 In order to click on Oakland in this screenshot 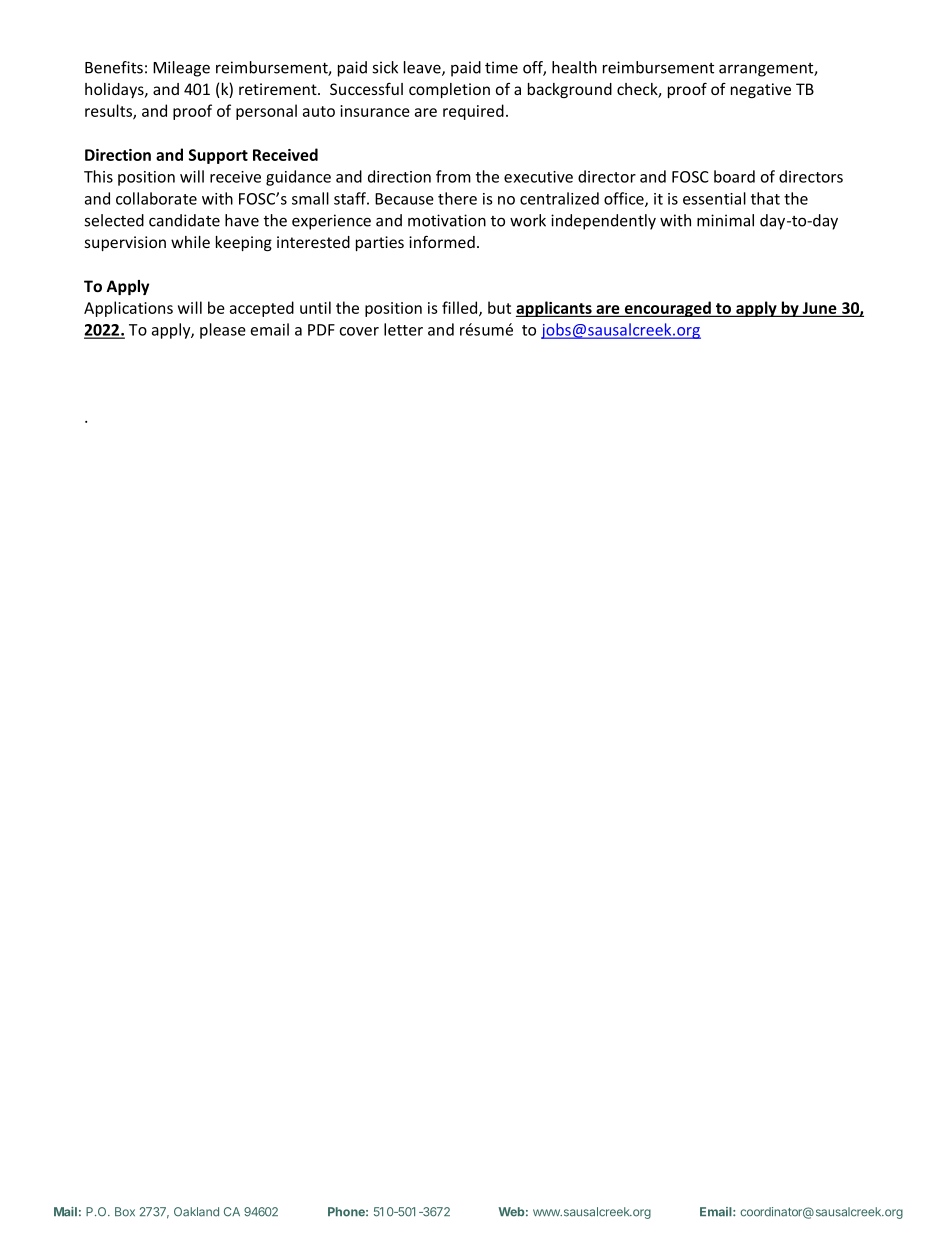, I will do `click(196, 1212)`.
